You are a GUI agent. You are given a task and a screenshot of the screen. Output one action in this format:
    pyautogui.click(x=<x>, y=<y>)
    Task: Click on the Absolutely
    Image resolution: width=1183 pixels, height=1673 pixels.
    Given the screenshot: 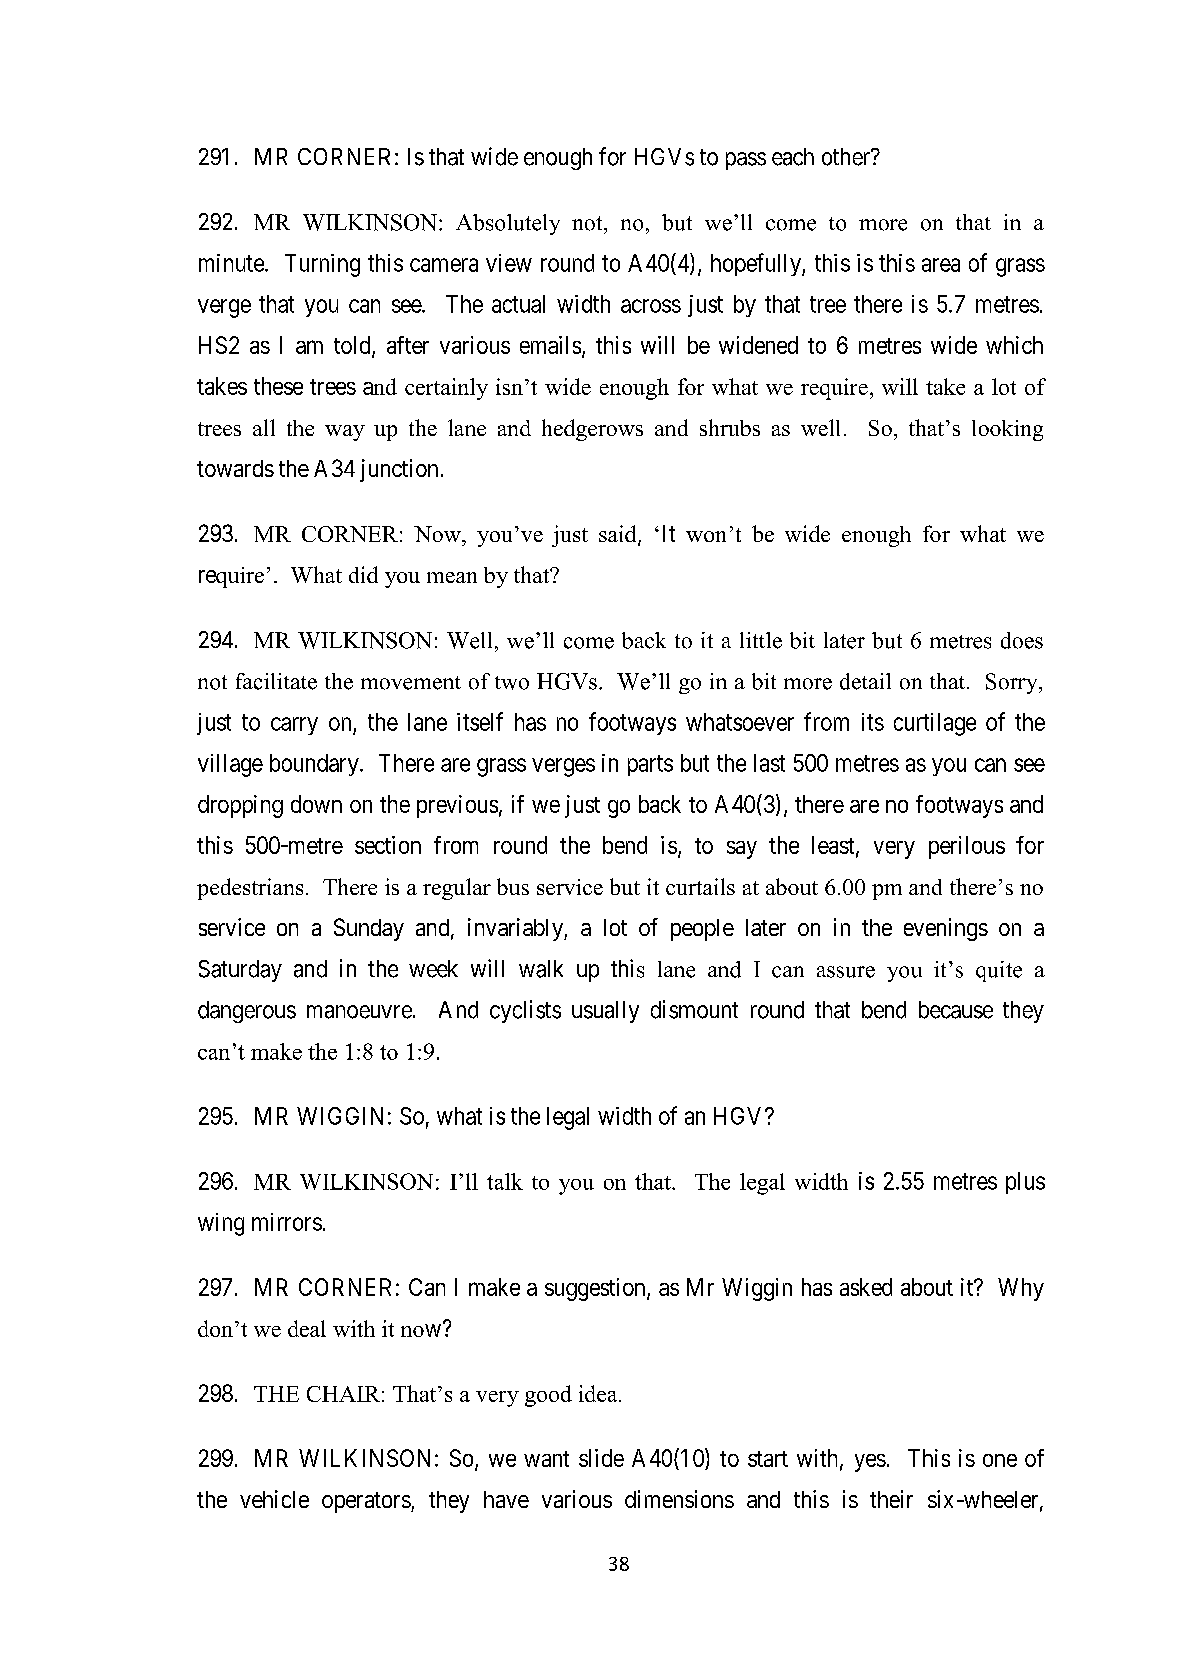 What is the action you would take?
    pyautogui.click(x=508, y=224)
